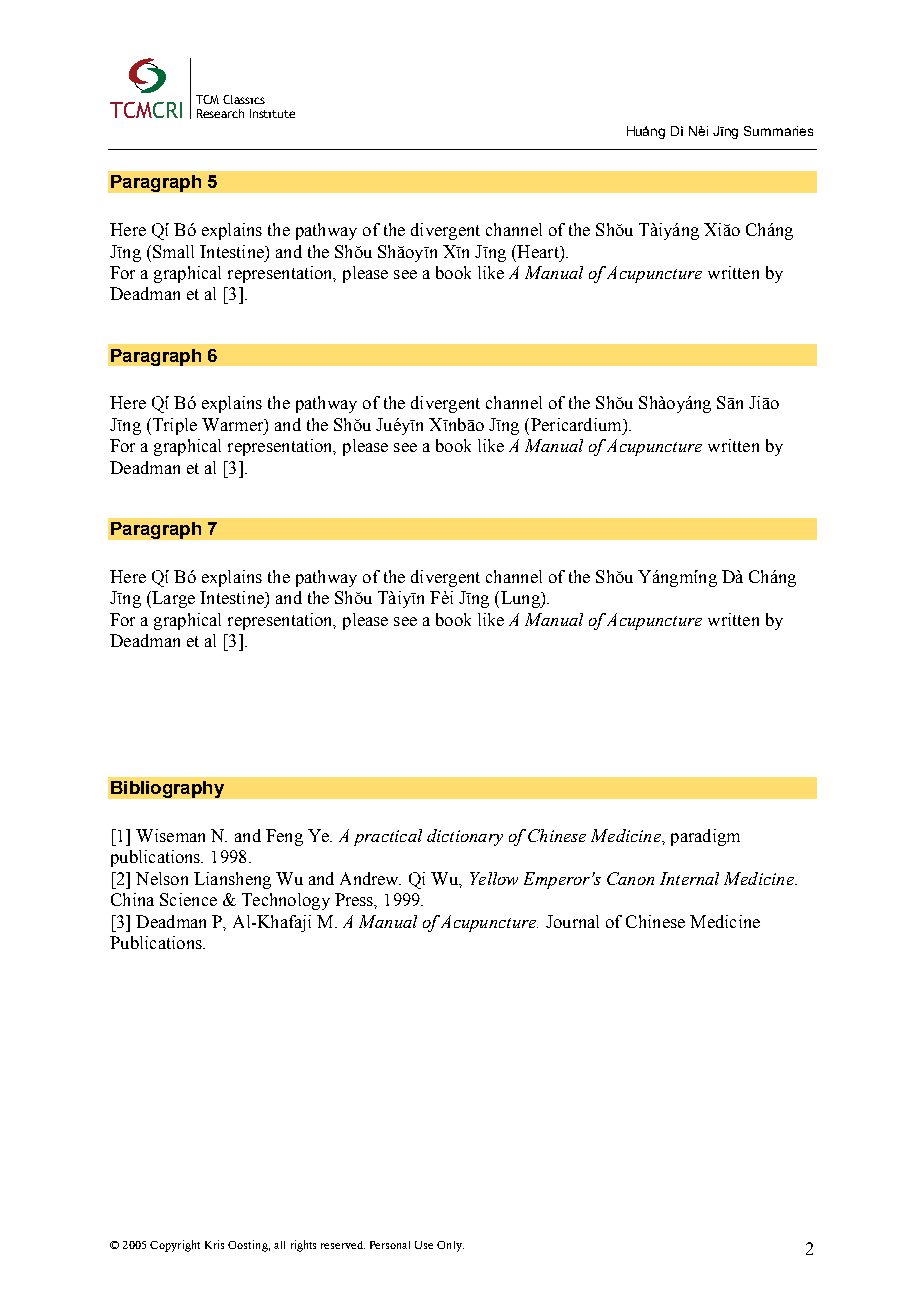 The width and height of the screenshot is (924, 1308). Describe the element at coordinates (450, 1246) in the screenshot. I see `Only` at that location.
